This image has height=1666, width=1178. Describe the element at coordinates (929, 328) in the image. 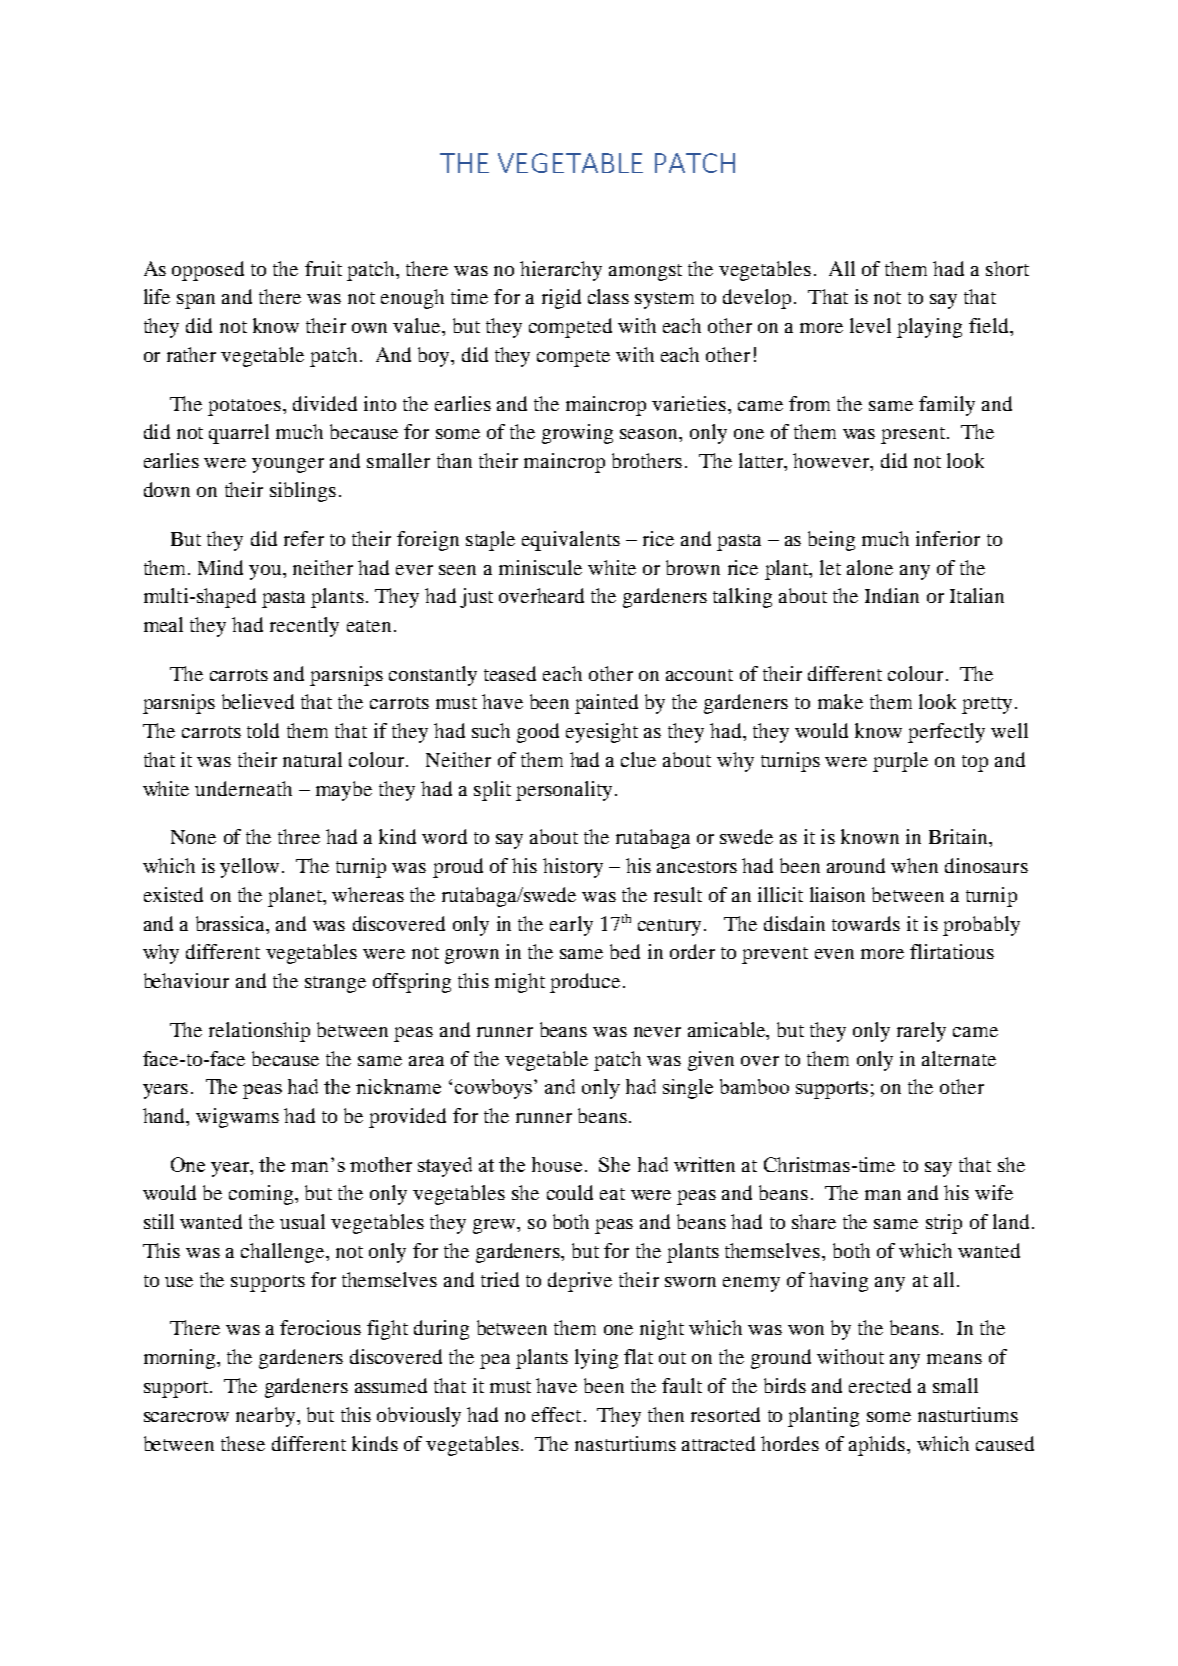

I see `playing` at that location.
